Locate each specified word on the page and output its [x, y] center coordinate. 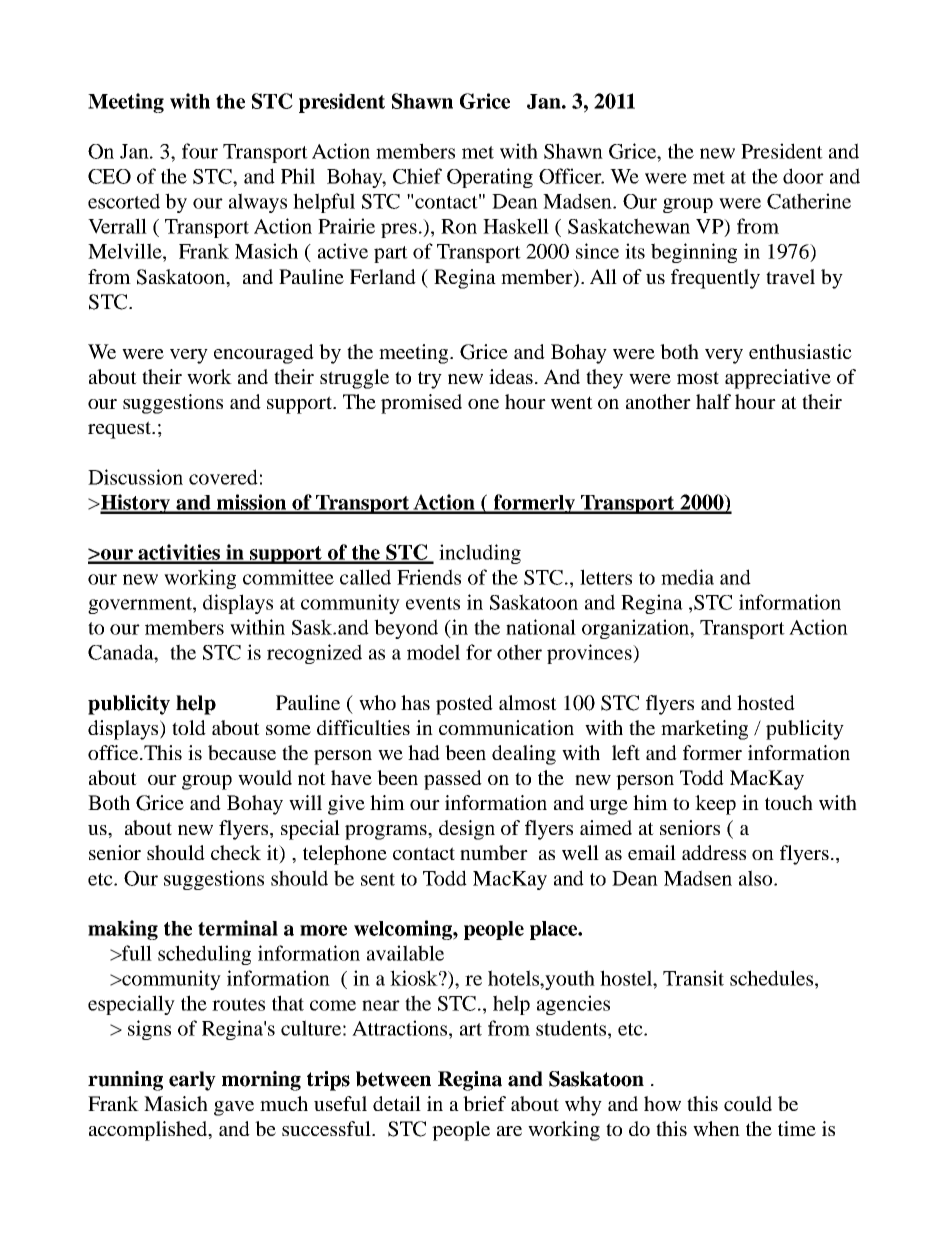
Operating [490, 178]
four [200, 151]
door [803, 176]
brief [484, 1103]
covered [223, 477]
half [713, 401]
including [480, 554]
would [265, 777]
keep [715, 805]
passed [453, 780]
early [192, 1081]
